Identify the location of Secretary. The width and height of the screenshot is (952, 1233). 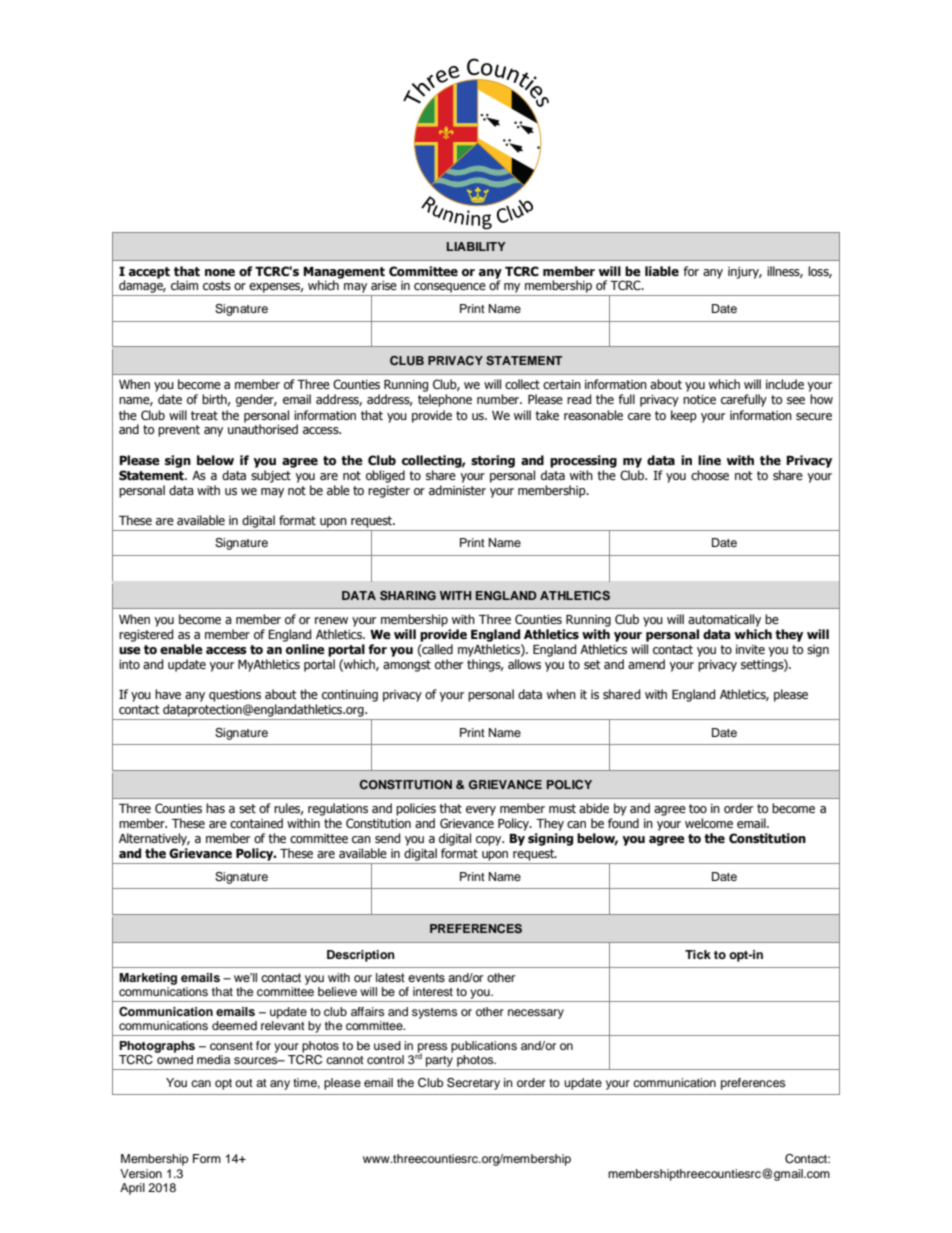
(473, 1084).
